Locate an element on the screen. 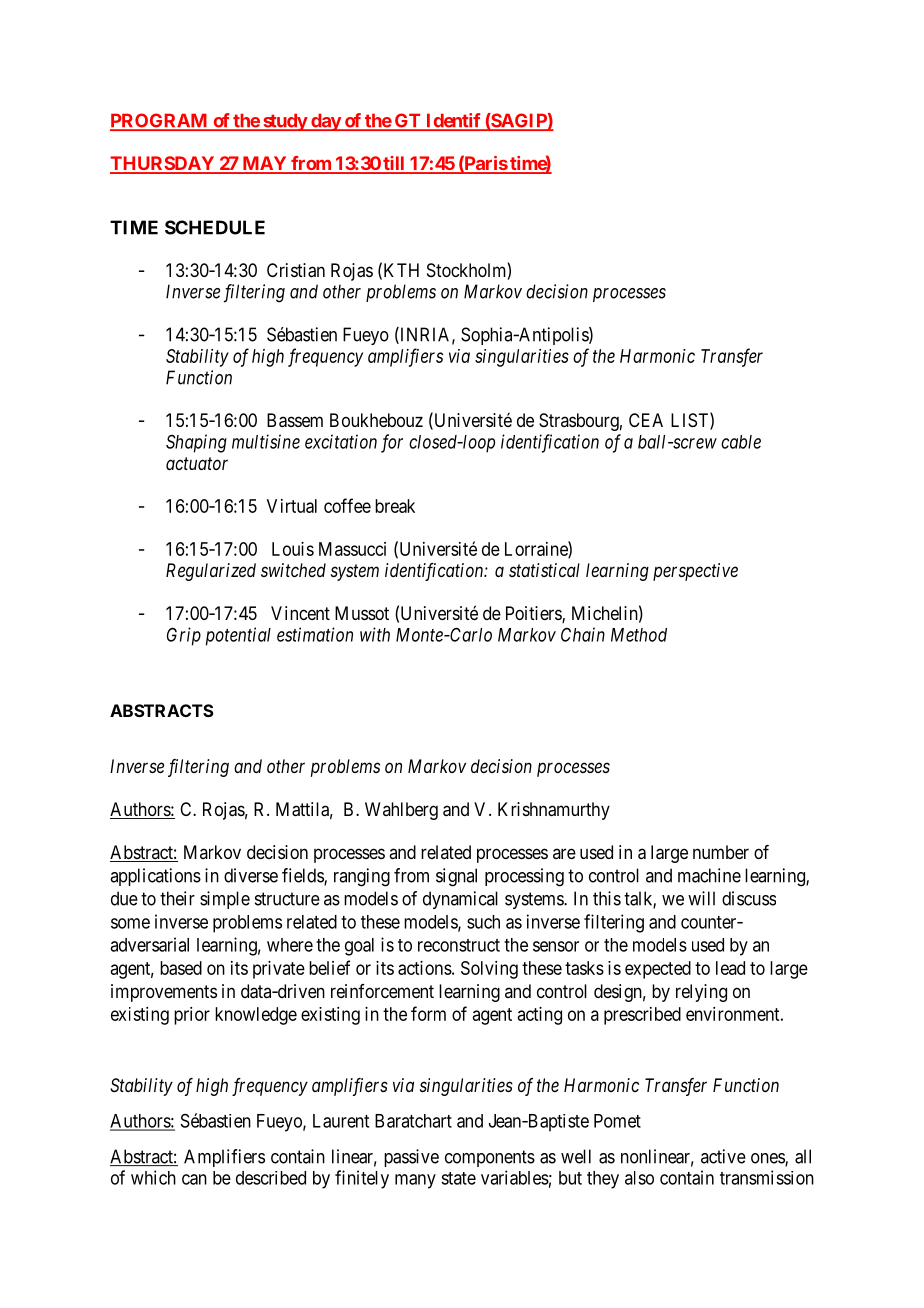  with is located at coordinates (375, 634).
